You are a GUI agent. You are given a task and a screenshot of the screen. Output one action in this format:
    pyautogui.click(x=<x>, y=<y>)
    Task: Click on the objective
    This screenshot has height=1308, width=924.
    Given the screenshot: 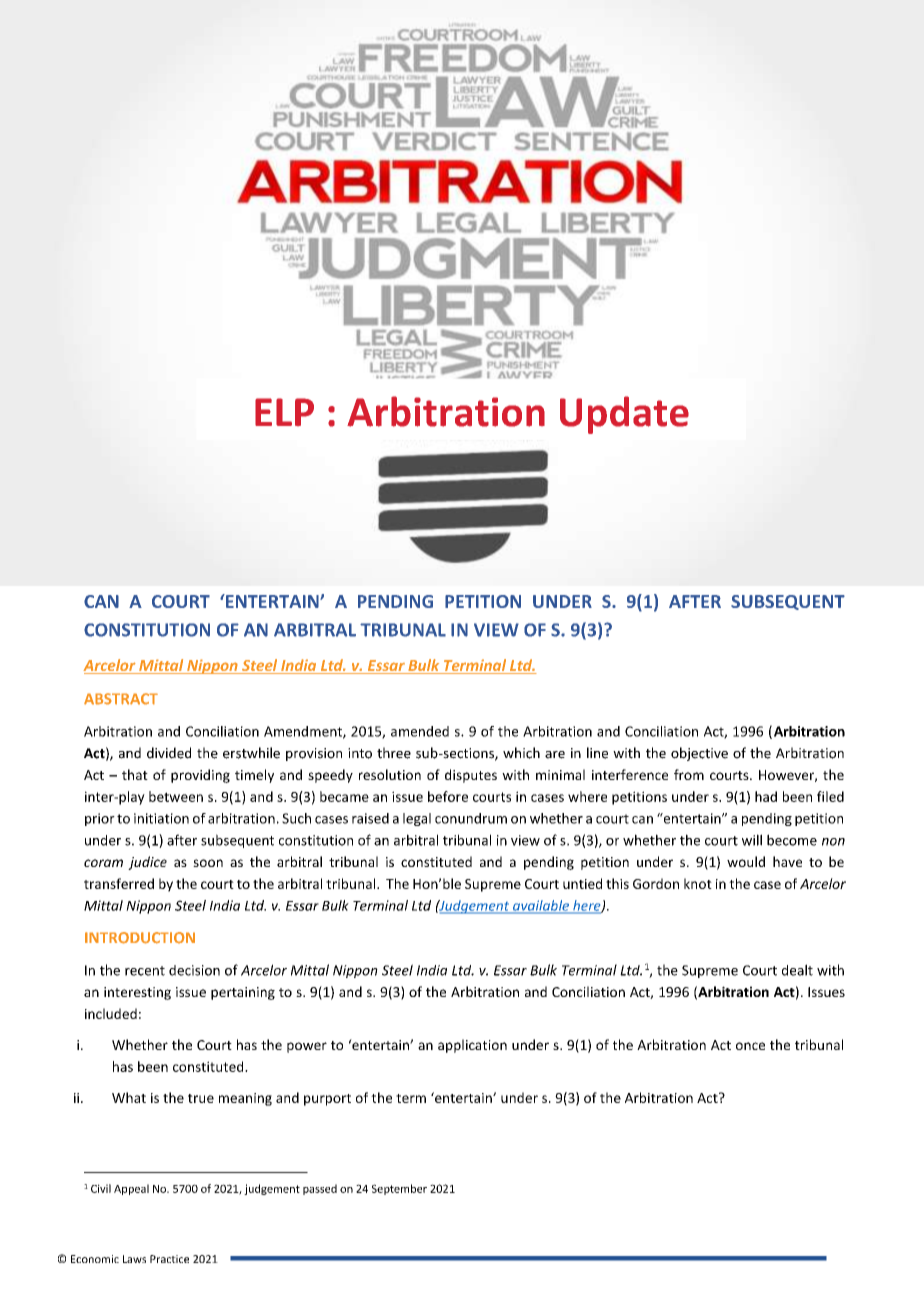 What is the action you would take?
    pyautogui.click(x=699, y=754)
